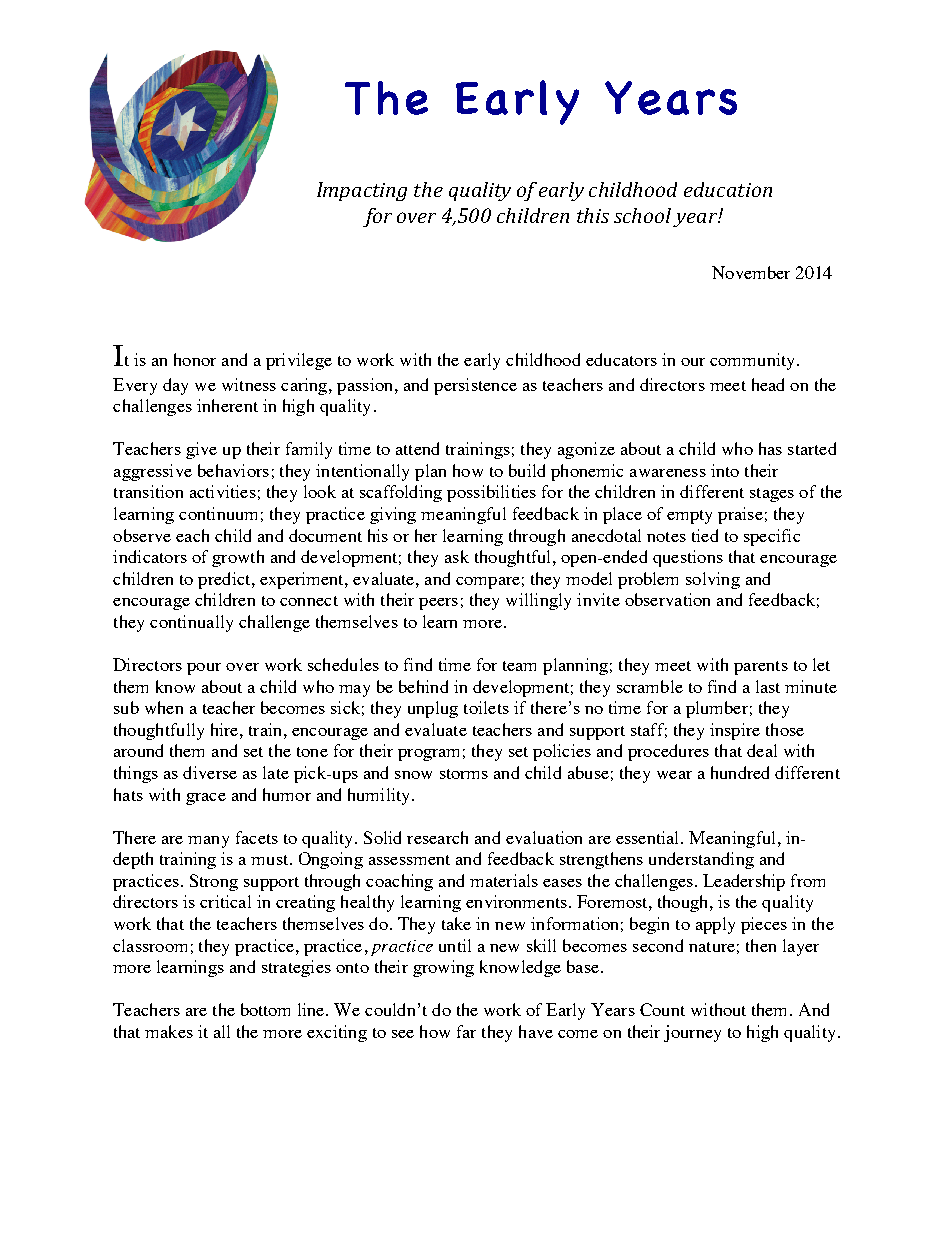  Describe the element at coordinates (466, 1031) in the screenshot. I see `far` at that location.
